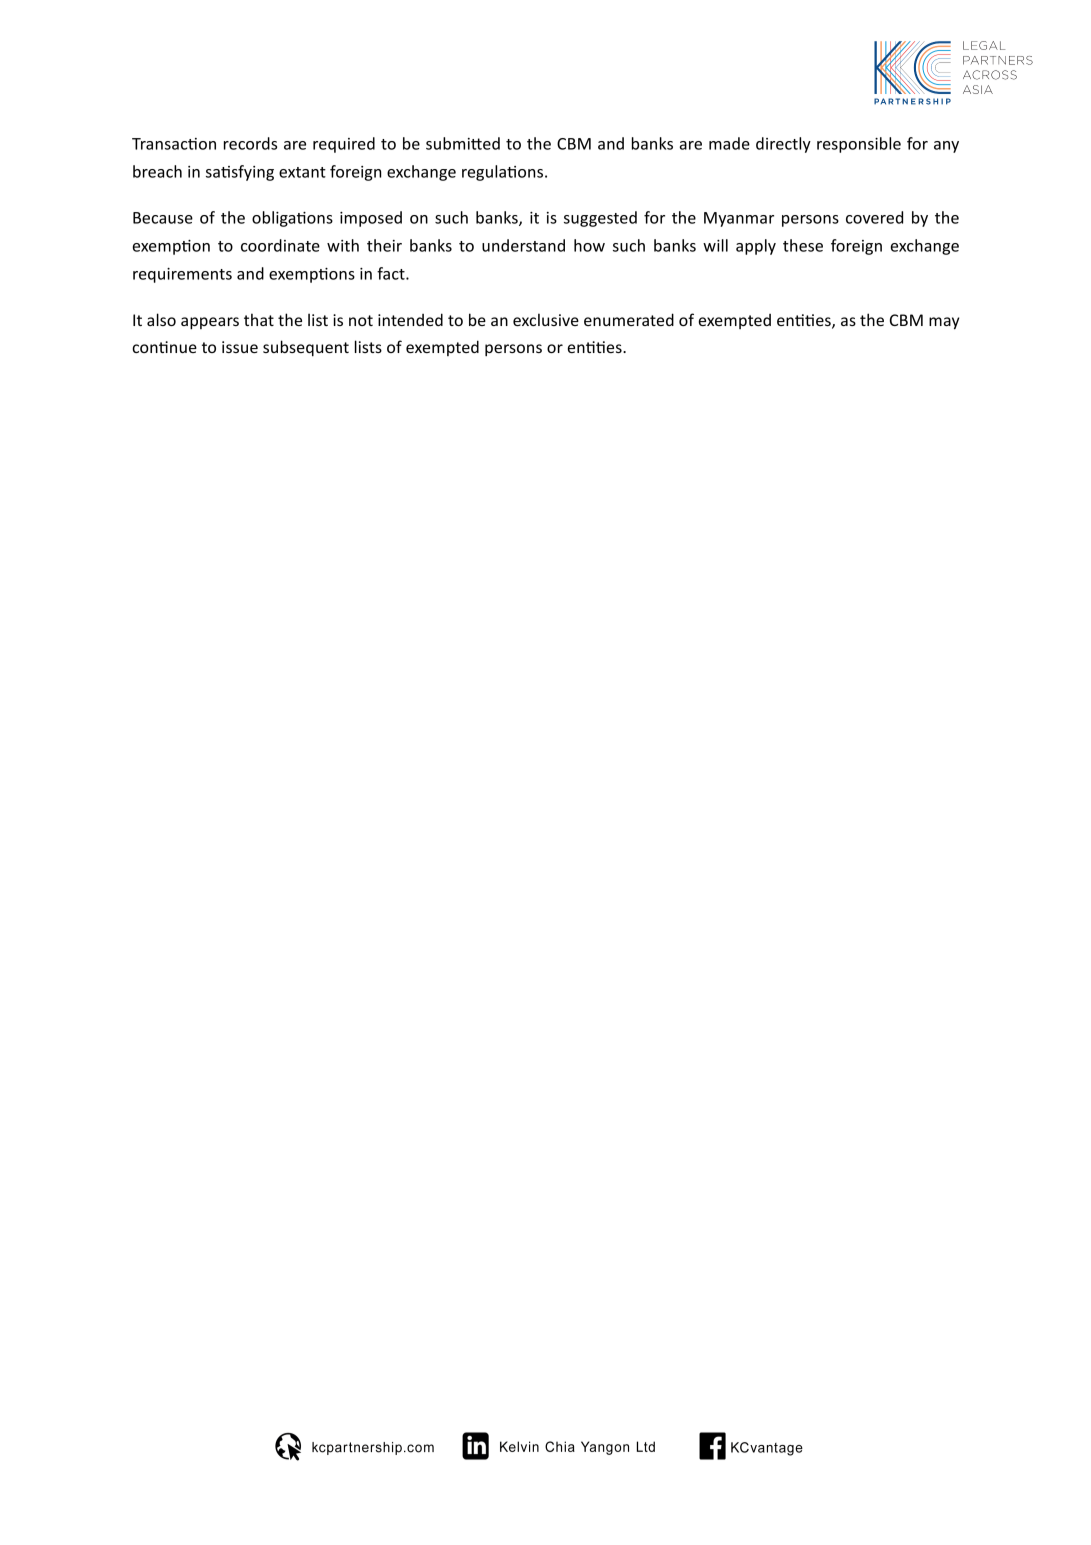  I want to click on Because, so click(163, 218).
